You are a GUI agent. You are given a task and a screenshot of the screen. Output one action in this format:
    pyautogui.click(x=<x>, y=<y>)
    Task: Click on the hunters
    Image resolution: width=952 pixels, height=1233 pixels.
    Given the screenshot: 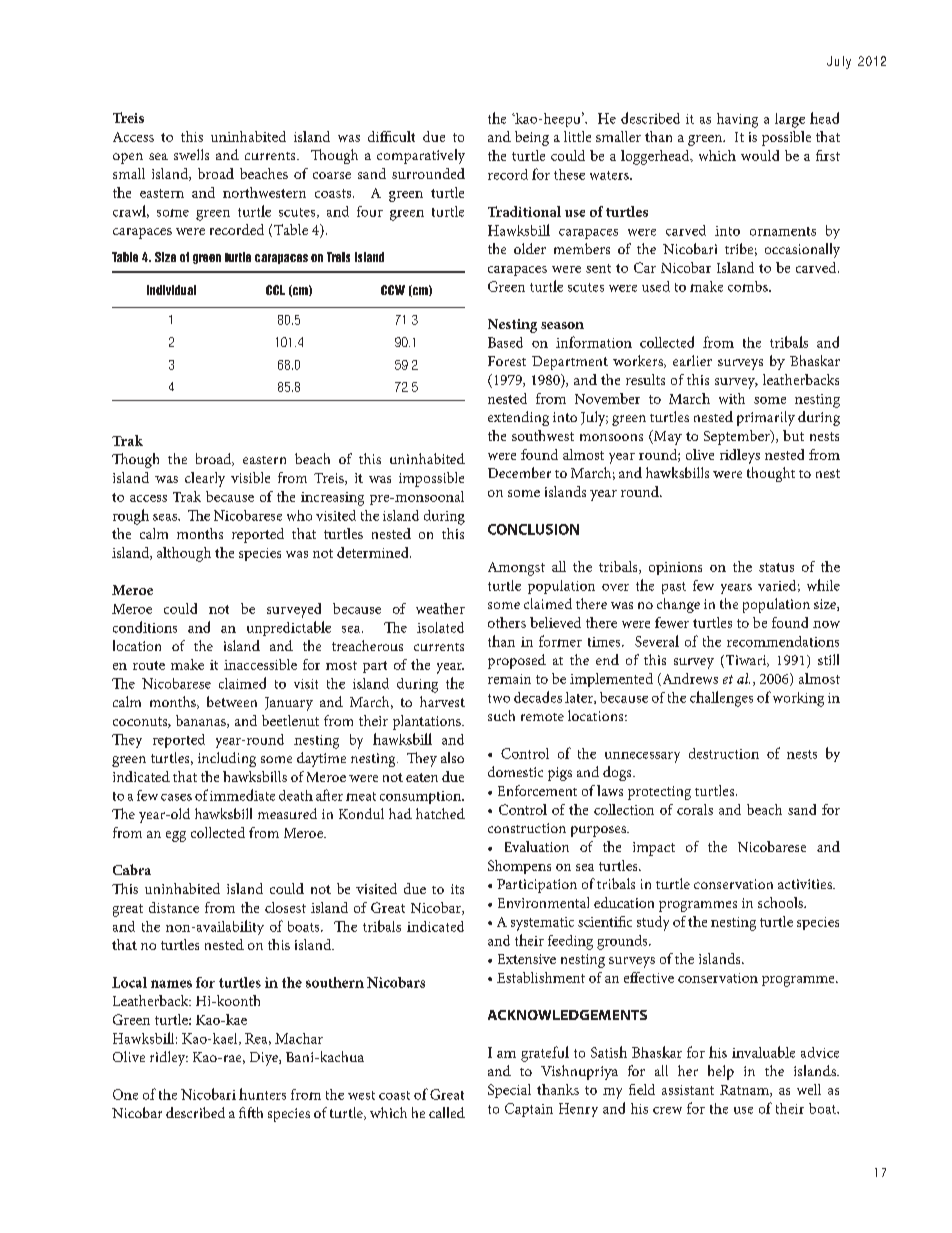 What is the action you would take?
    pyautogui.click(x=262, y=1094)
